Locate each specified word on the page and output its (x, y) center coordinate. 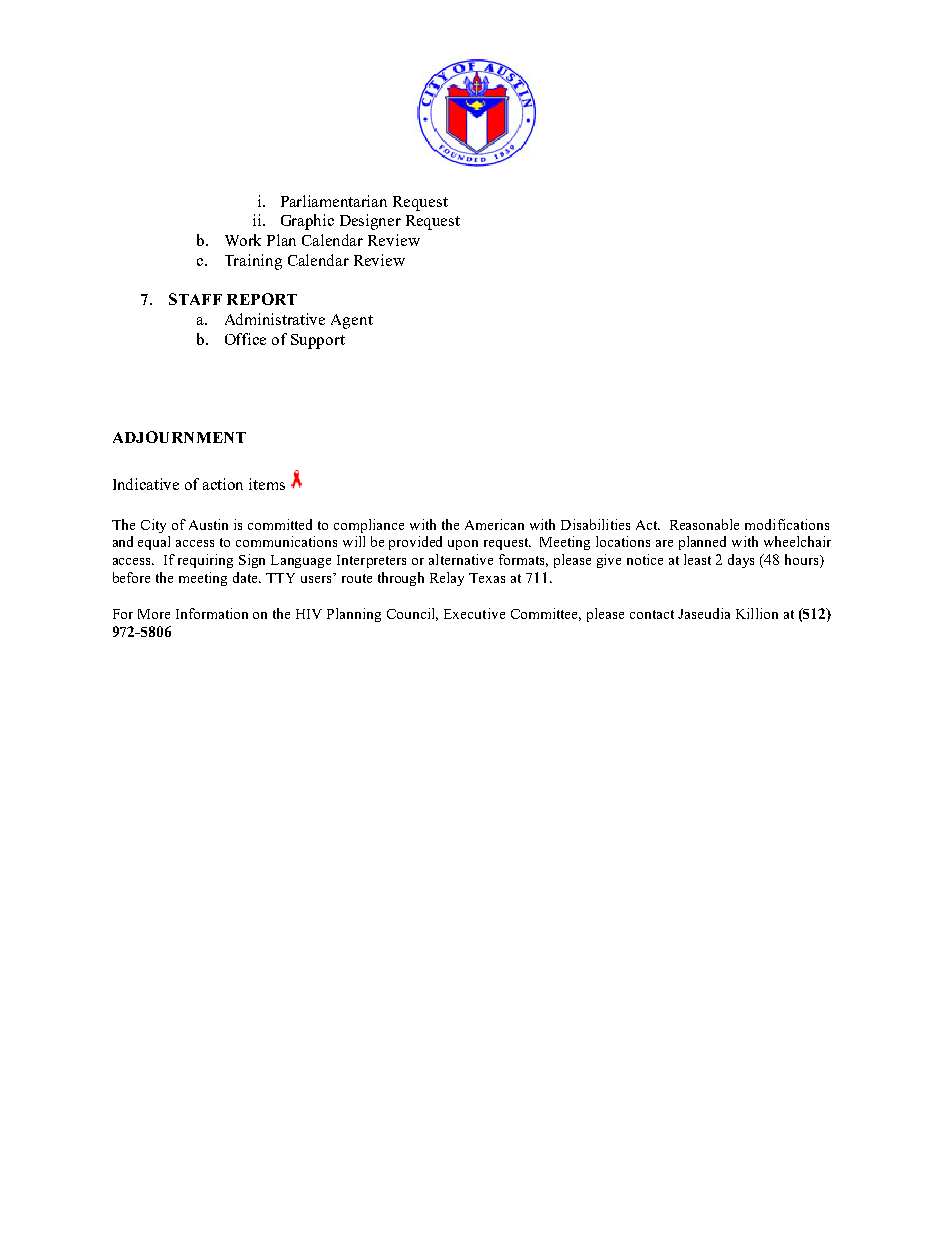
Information (212, 613)
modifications (787, 524)
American (494, 524)
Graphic (307, 222)
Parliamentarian (334, 201)
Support (318, 341)
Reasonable (704, 524)
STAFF (195, 299)
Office (245, 339)
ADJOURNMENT (179, 437)
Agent (352, 321)
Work (243, 240)
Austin (208, 524)
